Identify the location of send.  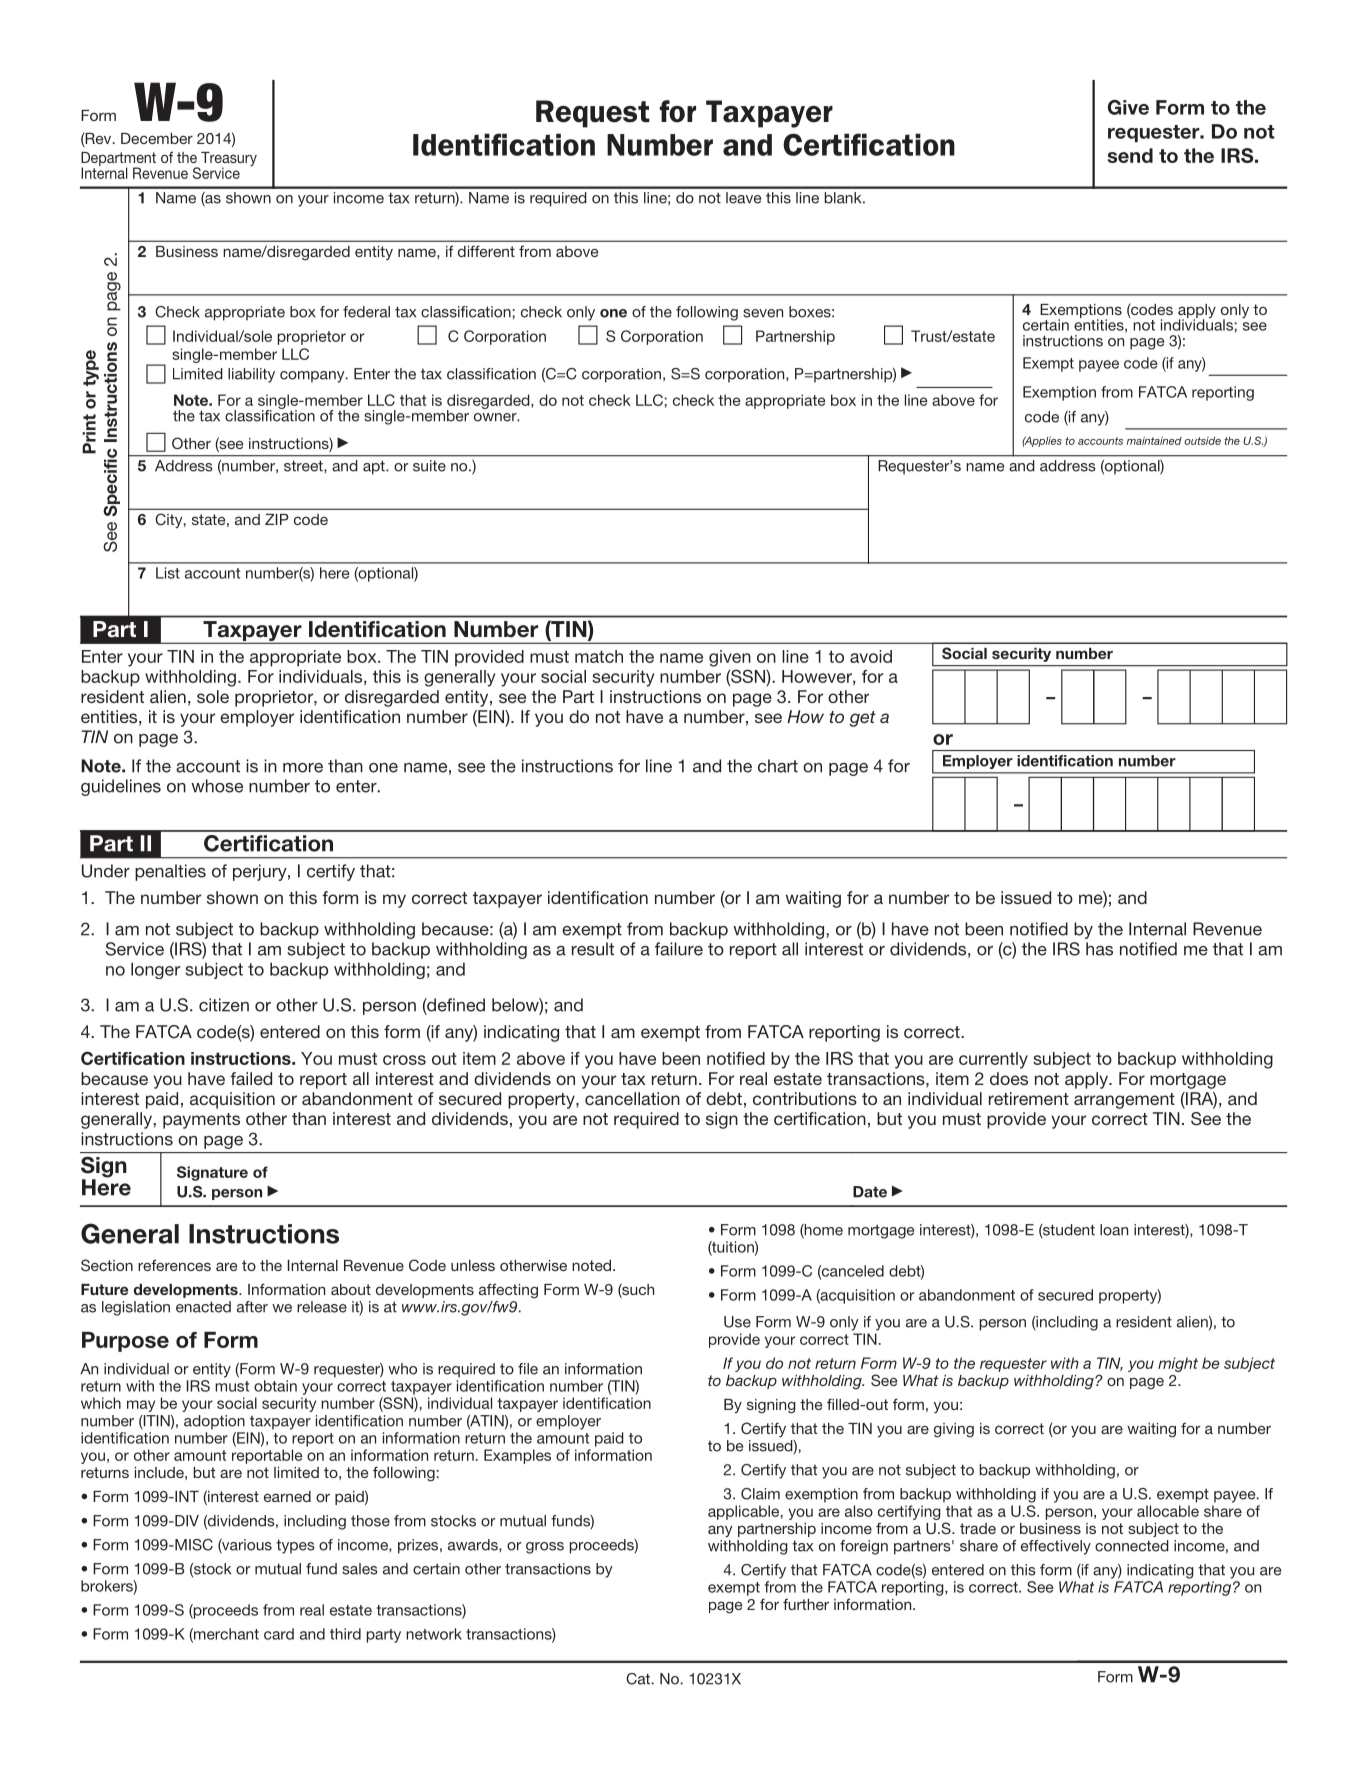
(1130, 155).
